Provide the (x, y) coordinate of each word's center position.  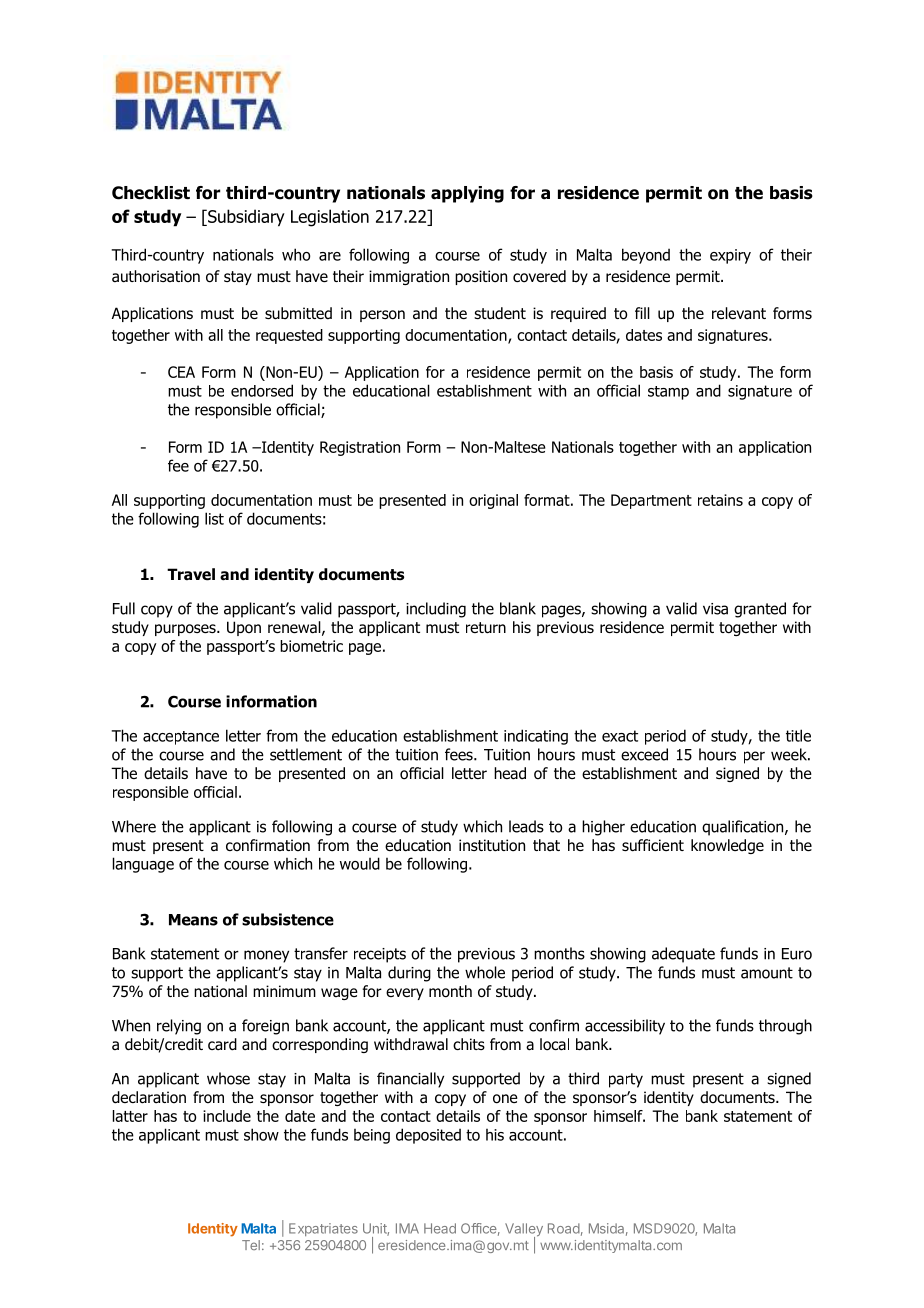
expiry (730, 256)
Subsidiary (245, 218)
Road (564, 1228)
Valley (524, 1231)
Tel (251, 1245)
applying (467, 194)
